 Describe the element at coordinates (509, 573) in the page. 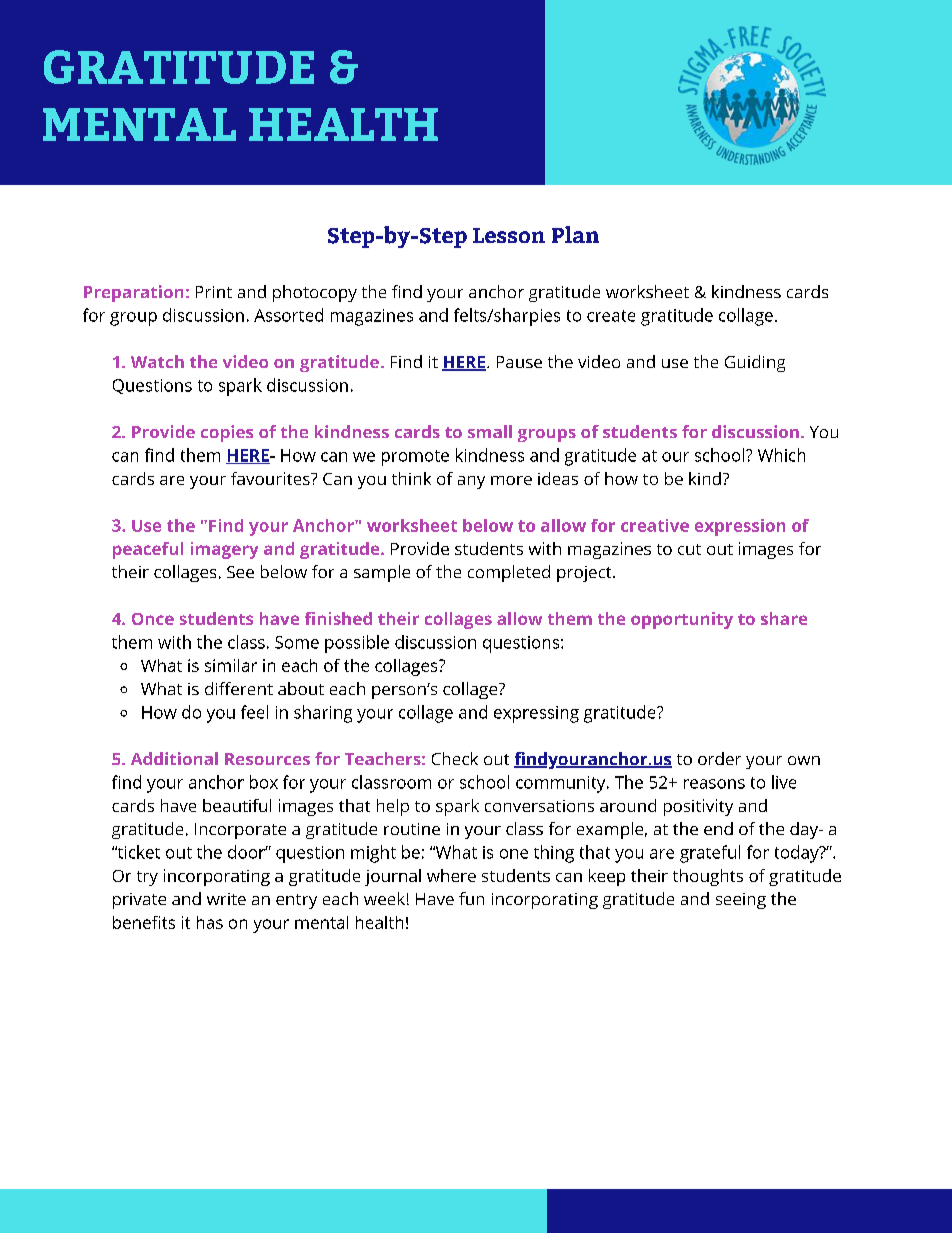

I see `completed` at that location.
